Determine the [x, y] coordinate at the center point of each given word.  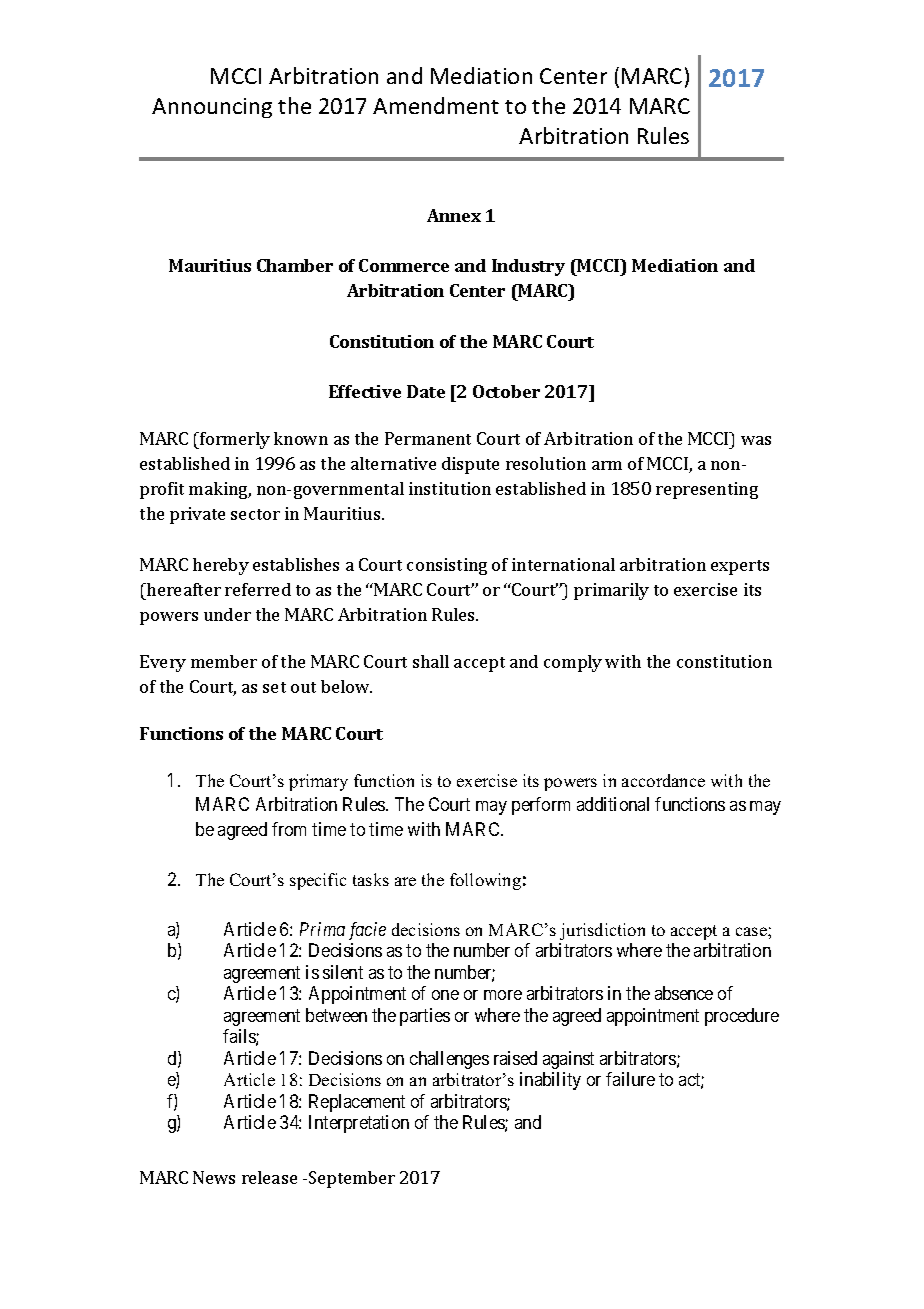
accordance [663, 780]
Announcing [212, 108]
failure [630, 1079]
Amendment [436, 105]
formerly [234, 440]
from [289, 829]
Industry [528, 267]
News [214, 1177]
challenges [449, 1060]
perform [541, 806]
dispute [470, 465]
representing [707, 490]
